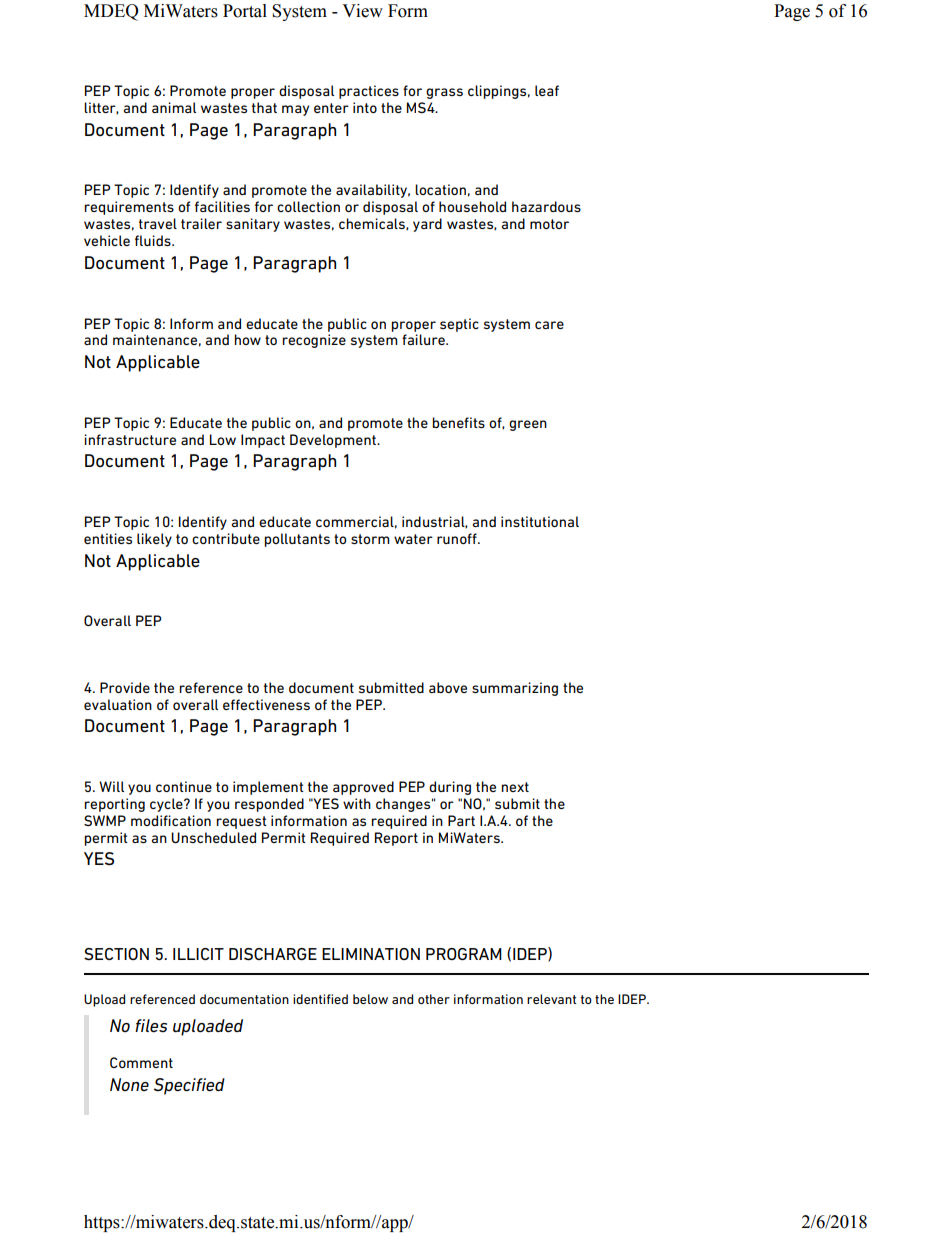  What do you see at coordinates (458, 538) in the screenshot?
I see `runoff` at bounding box center [458, 538].
